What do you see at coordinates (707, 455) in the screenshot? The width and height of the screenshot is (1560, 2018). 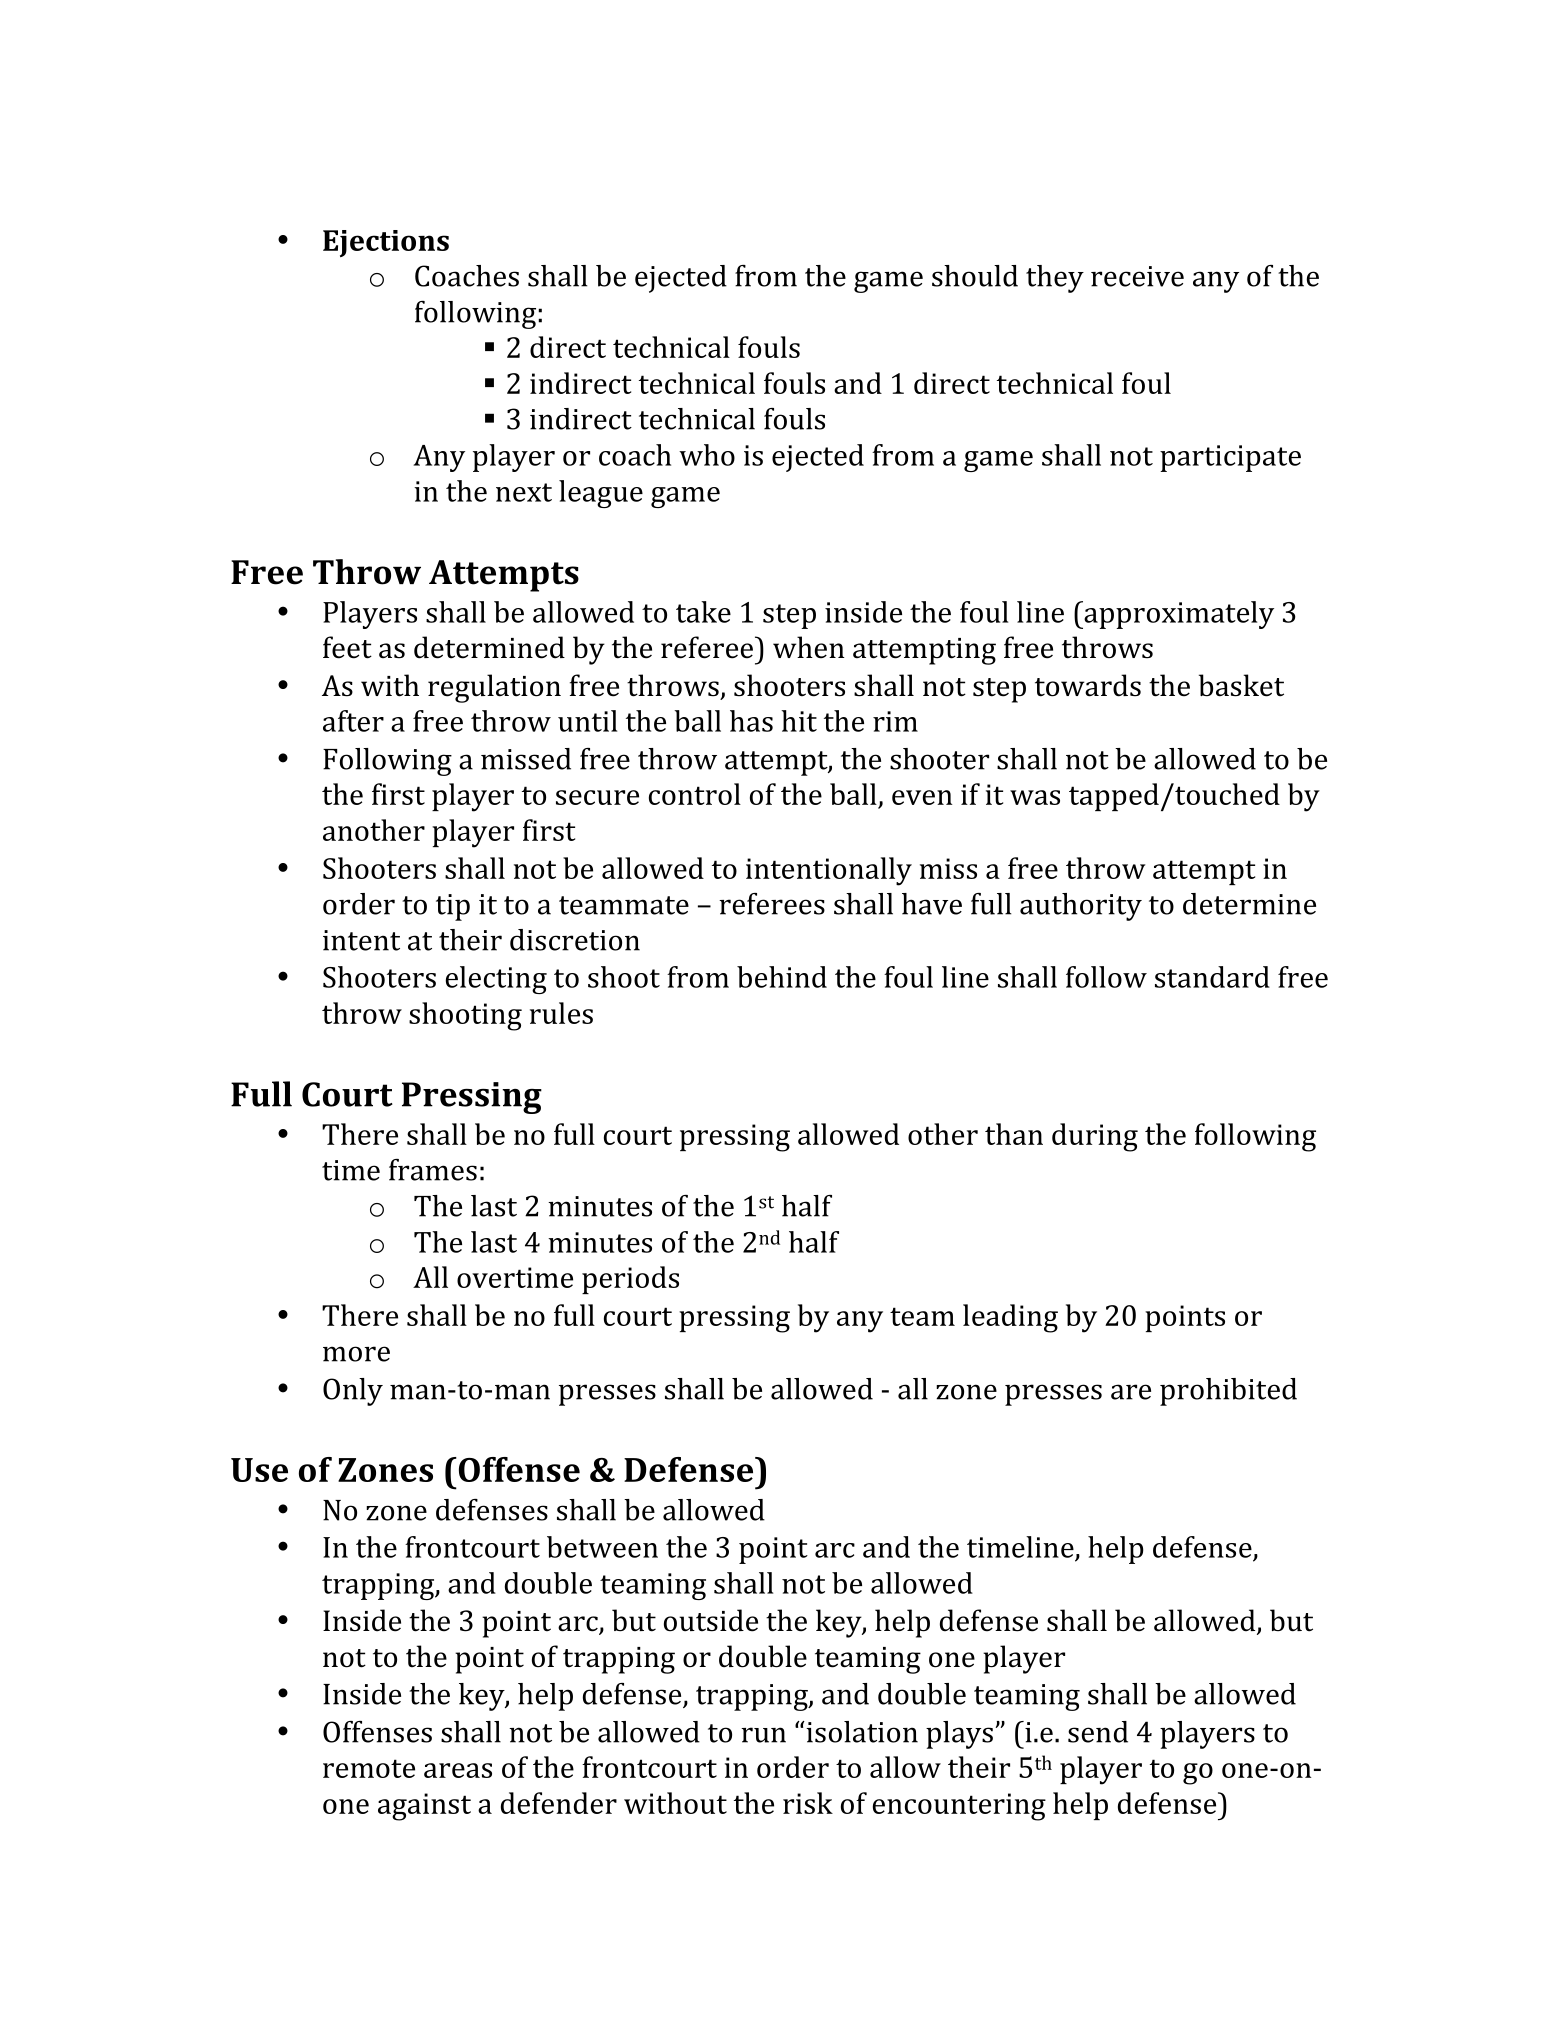 I see `who` at bounding box center [707, 455].
